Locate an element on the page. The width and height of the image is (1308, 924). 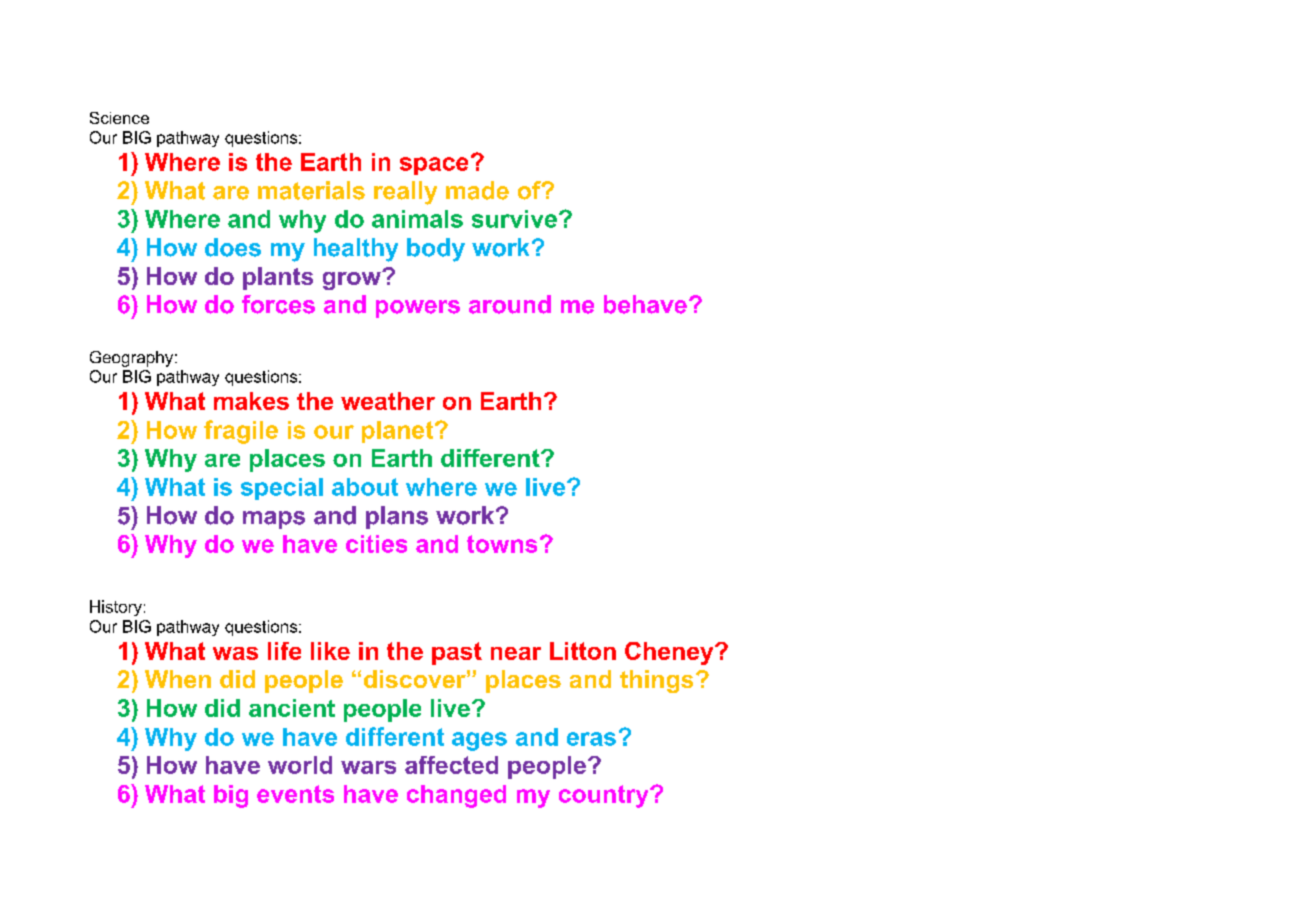
country is located at coordinates (605, 796).
